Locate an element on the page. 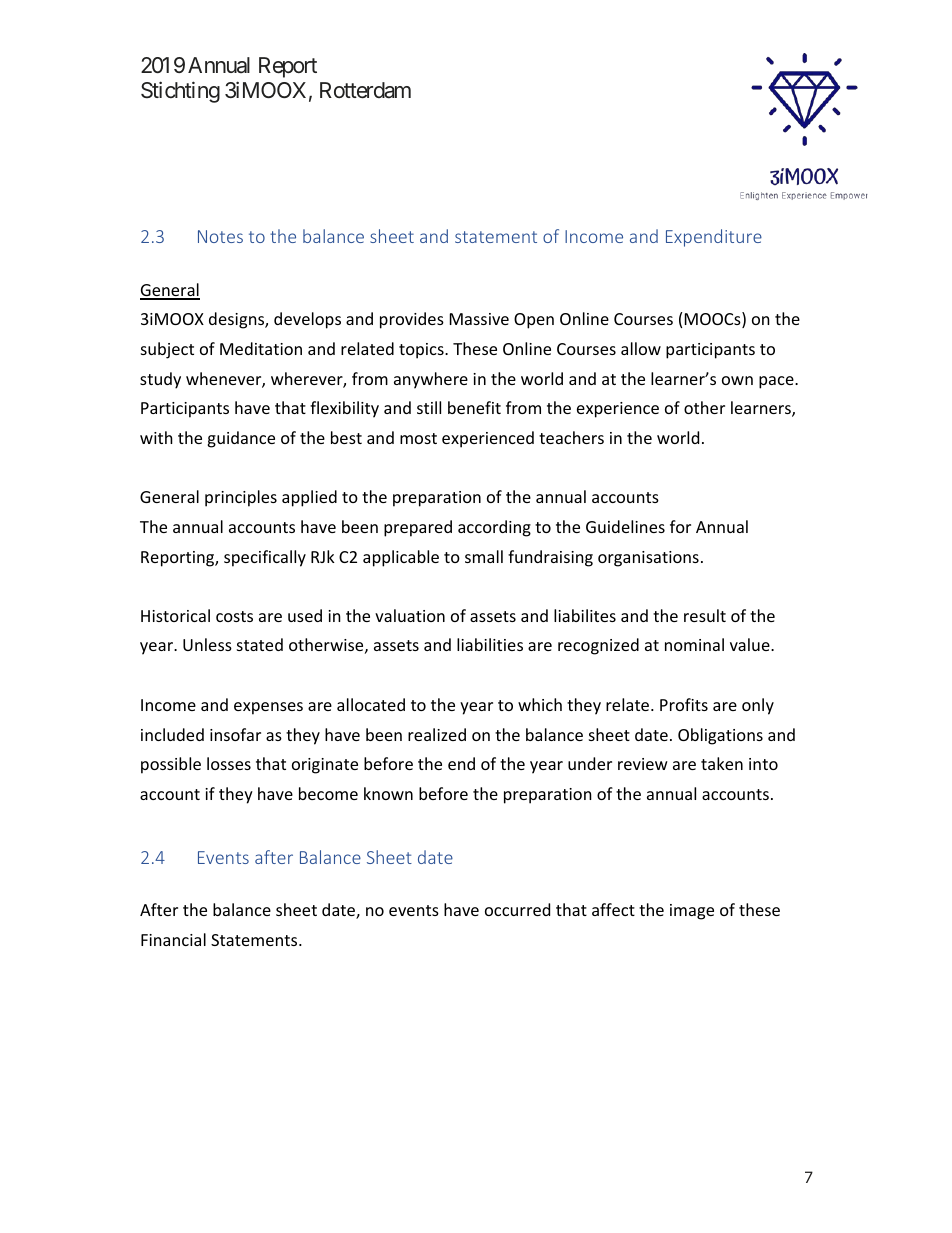 The width and height of the page is (952, 1233). Massive is located at coordinates (479, 319).
